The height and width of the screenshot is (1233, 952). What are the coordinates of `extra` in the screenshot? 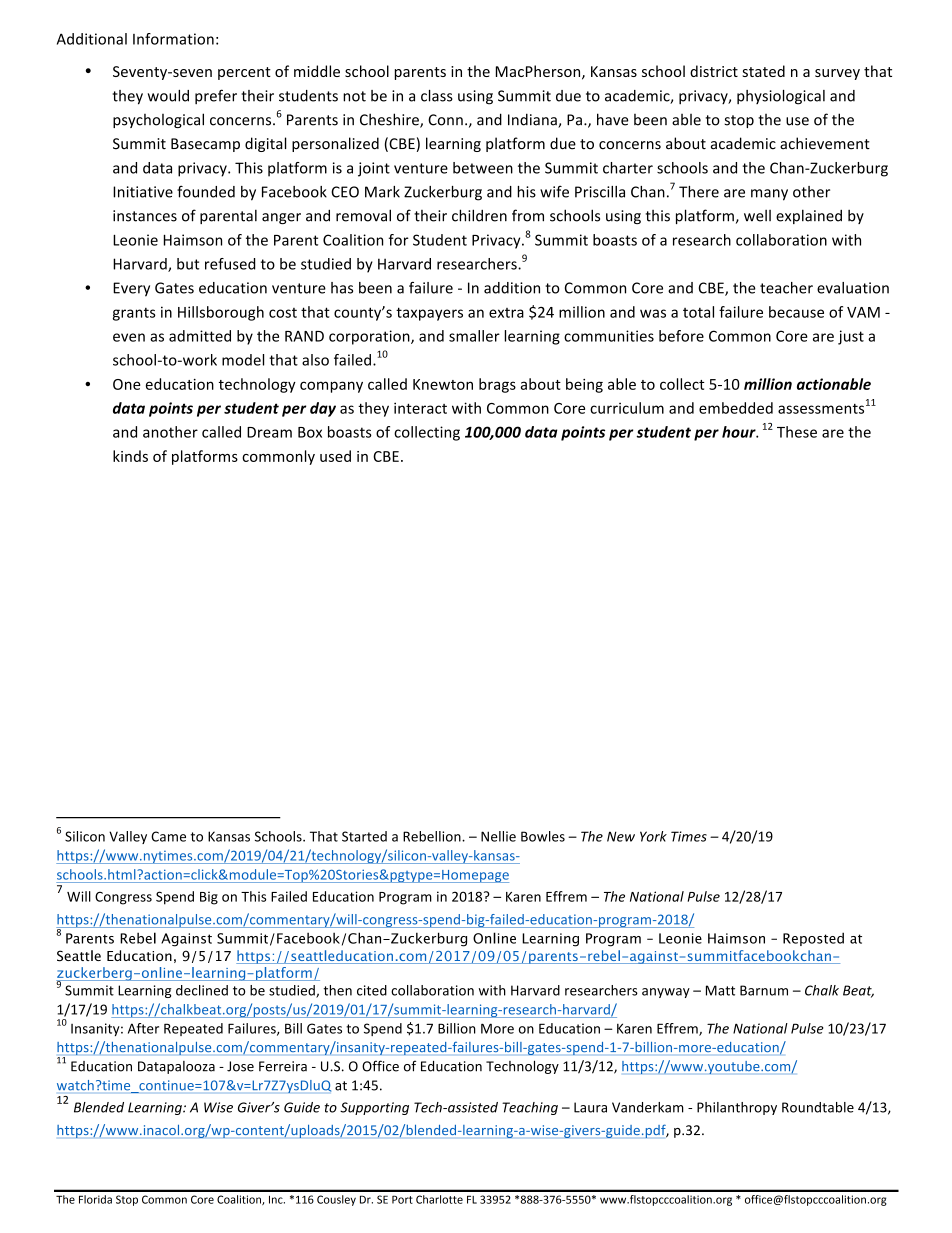 It's located at (506, 313).
